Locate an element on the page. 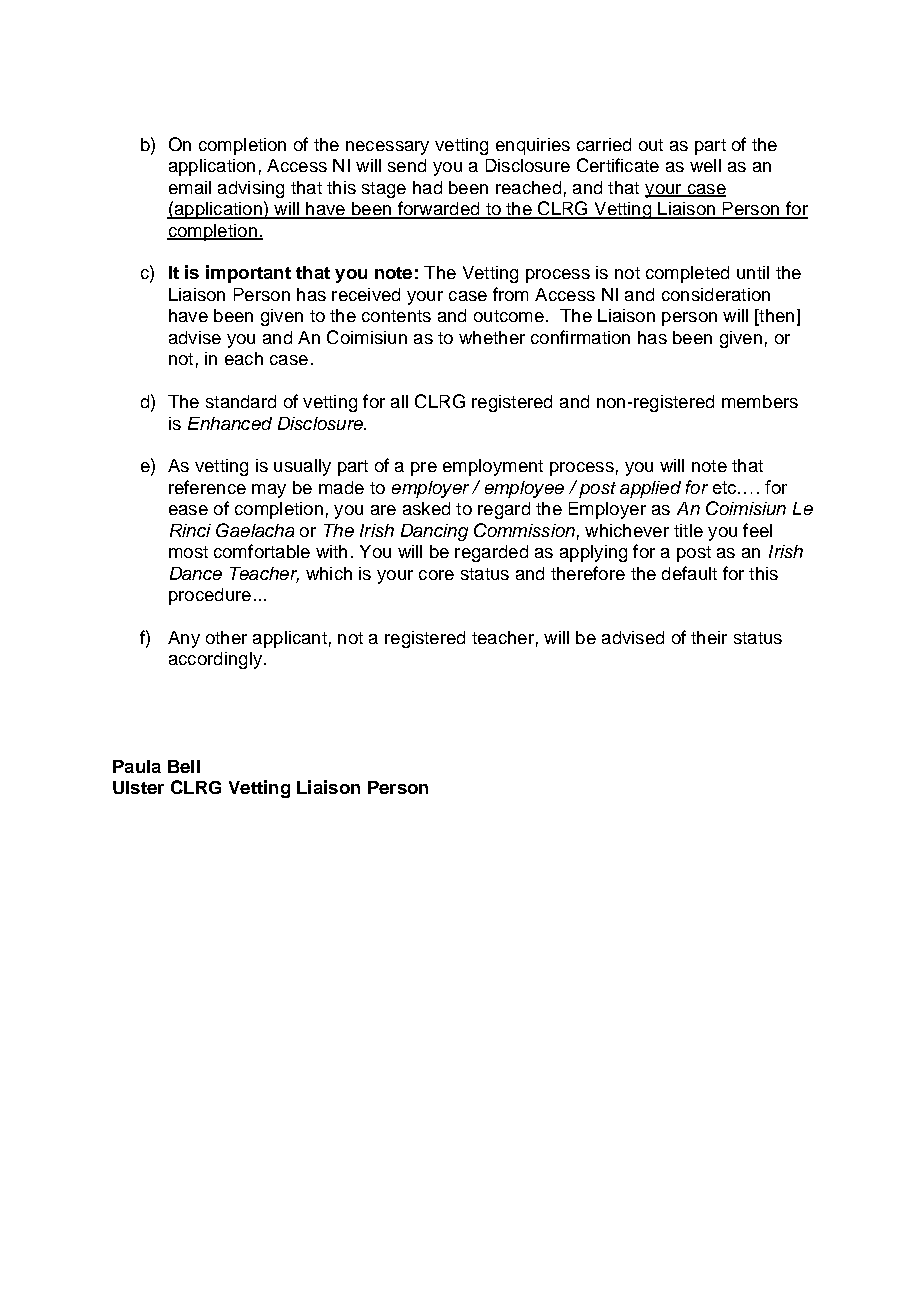  important is located at coordinates (248, 274).
